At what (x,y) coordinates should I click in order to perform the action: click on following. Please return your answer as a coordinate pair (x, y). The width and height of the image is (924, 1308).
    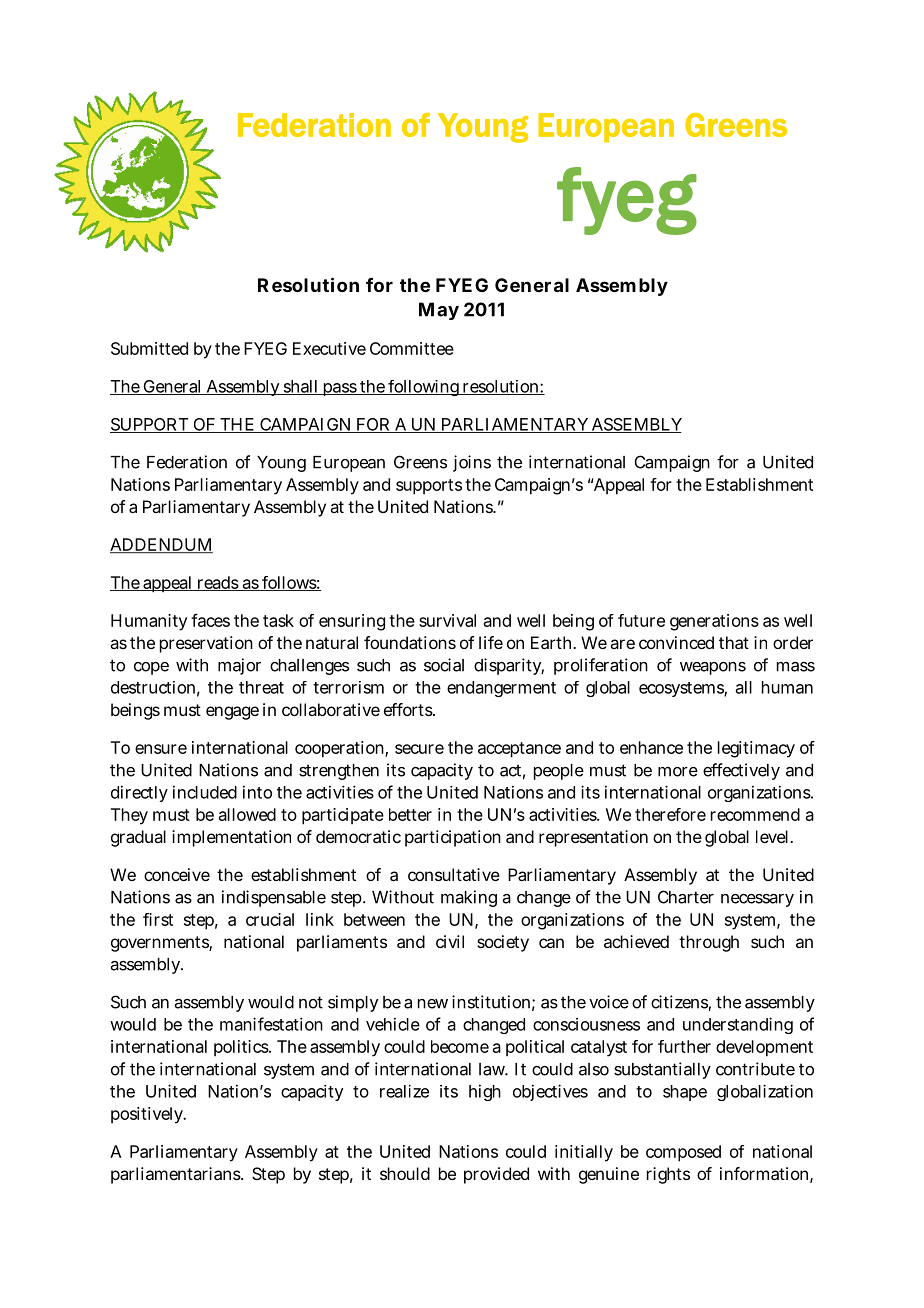
    Looking at the image, I should click on (424, 388).
